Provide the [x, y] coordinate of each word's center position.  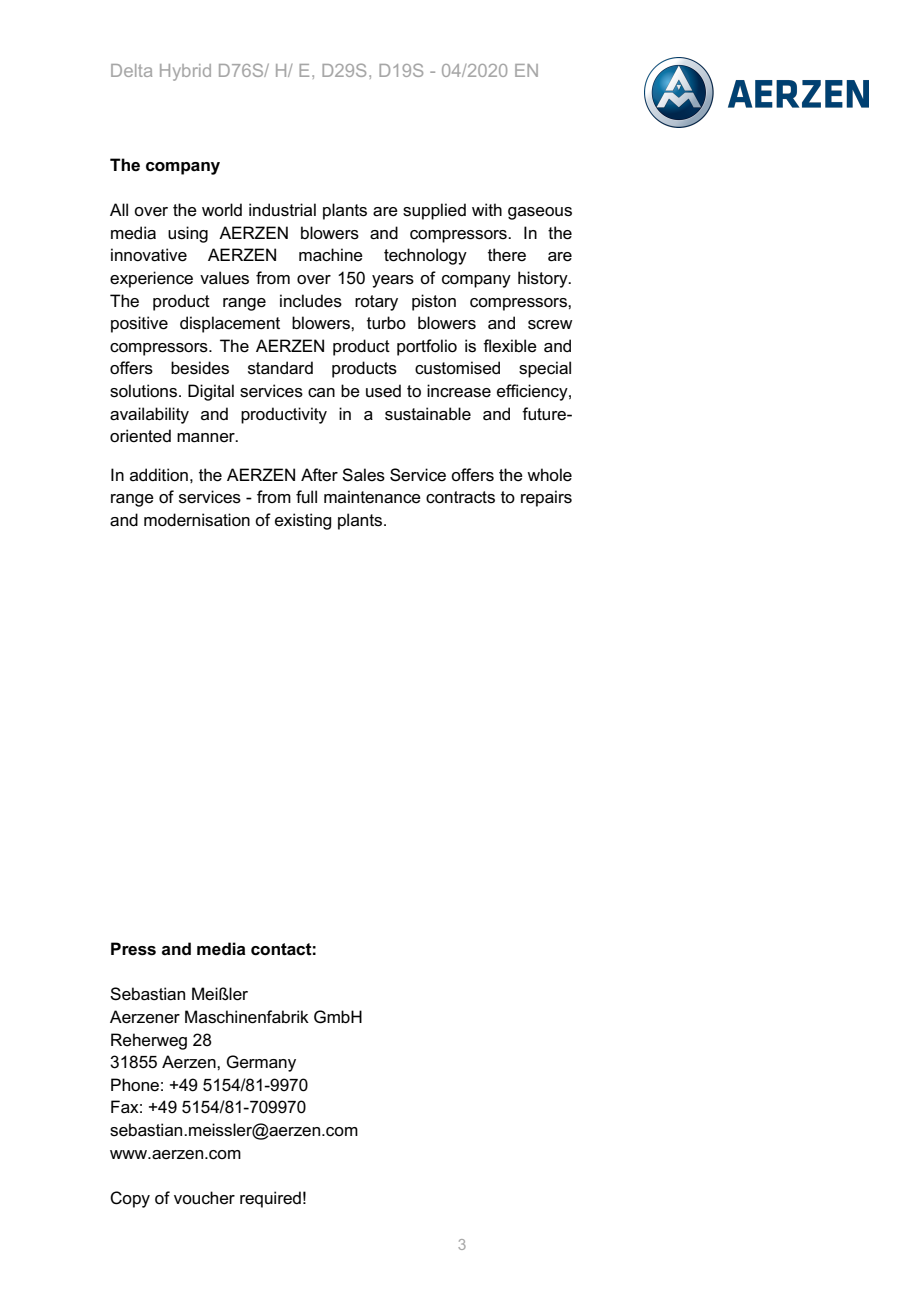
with [487, 209]
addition [159, 475]
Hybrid [185, 72]
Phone [135, 1085]
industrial [282, 210]
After [319, 474]
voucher [204, 1198]
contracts [460, 497]
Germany [261, 1063]
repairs [546, 498]
